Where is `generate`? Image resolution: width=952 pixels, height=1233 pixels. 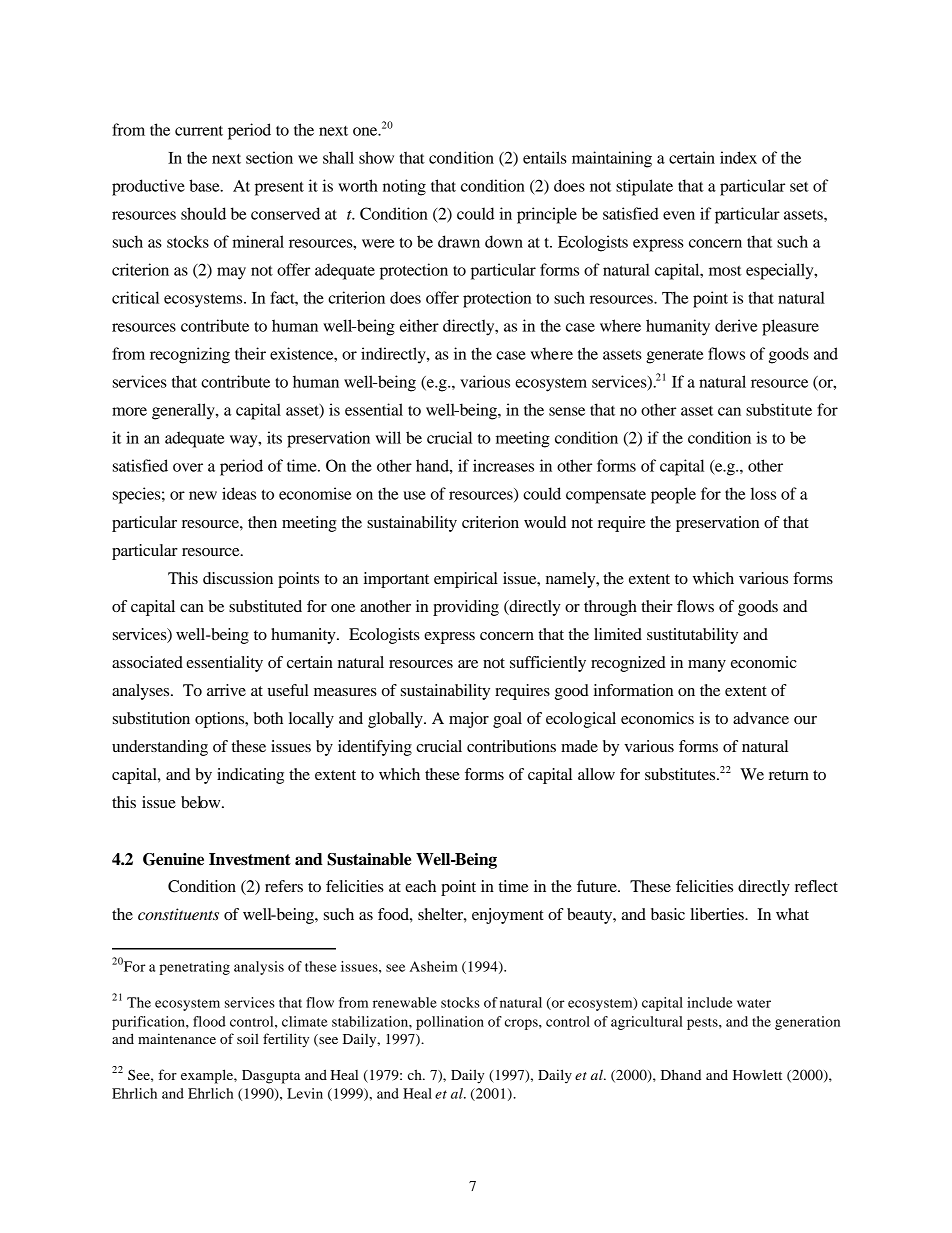
generate is located at coordinates (674, 357).
